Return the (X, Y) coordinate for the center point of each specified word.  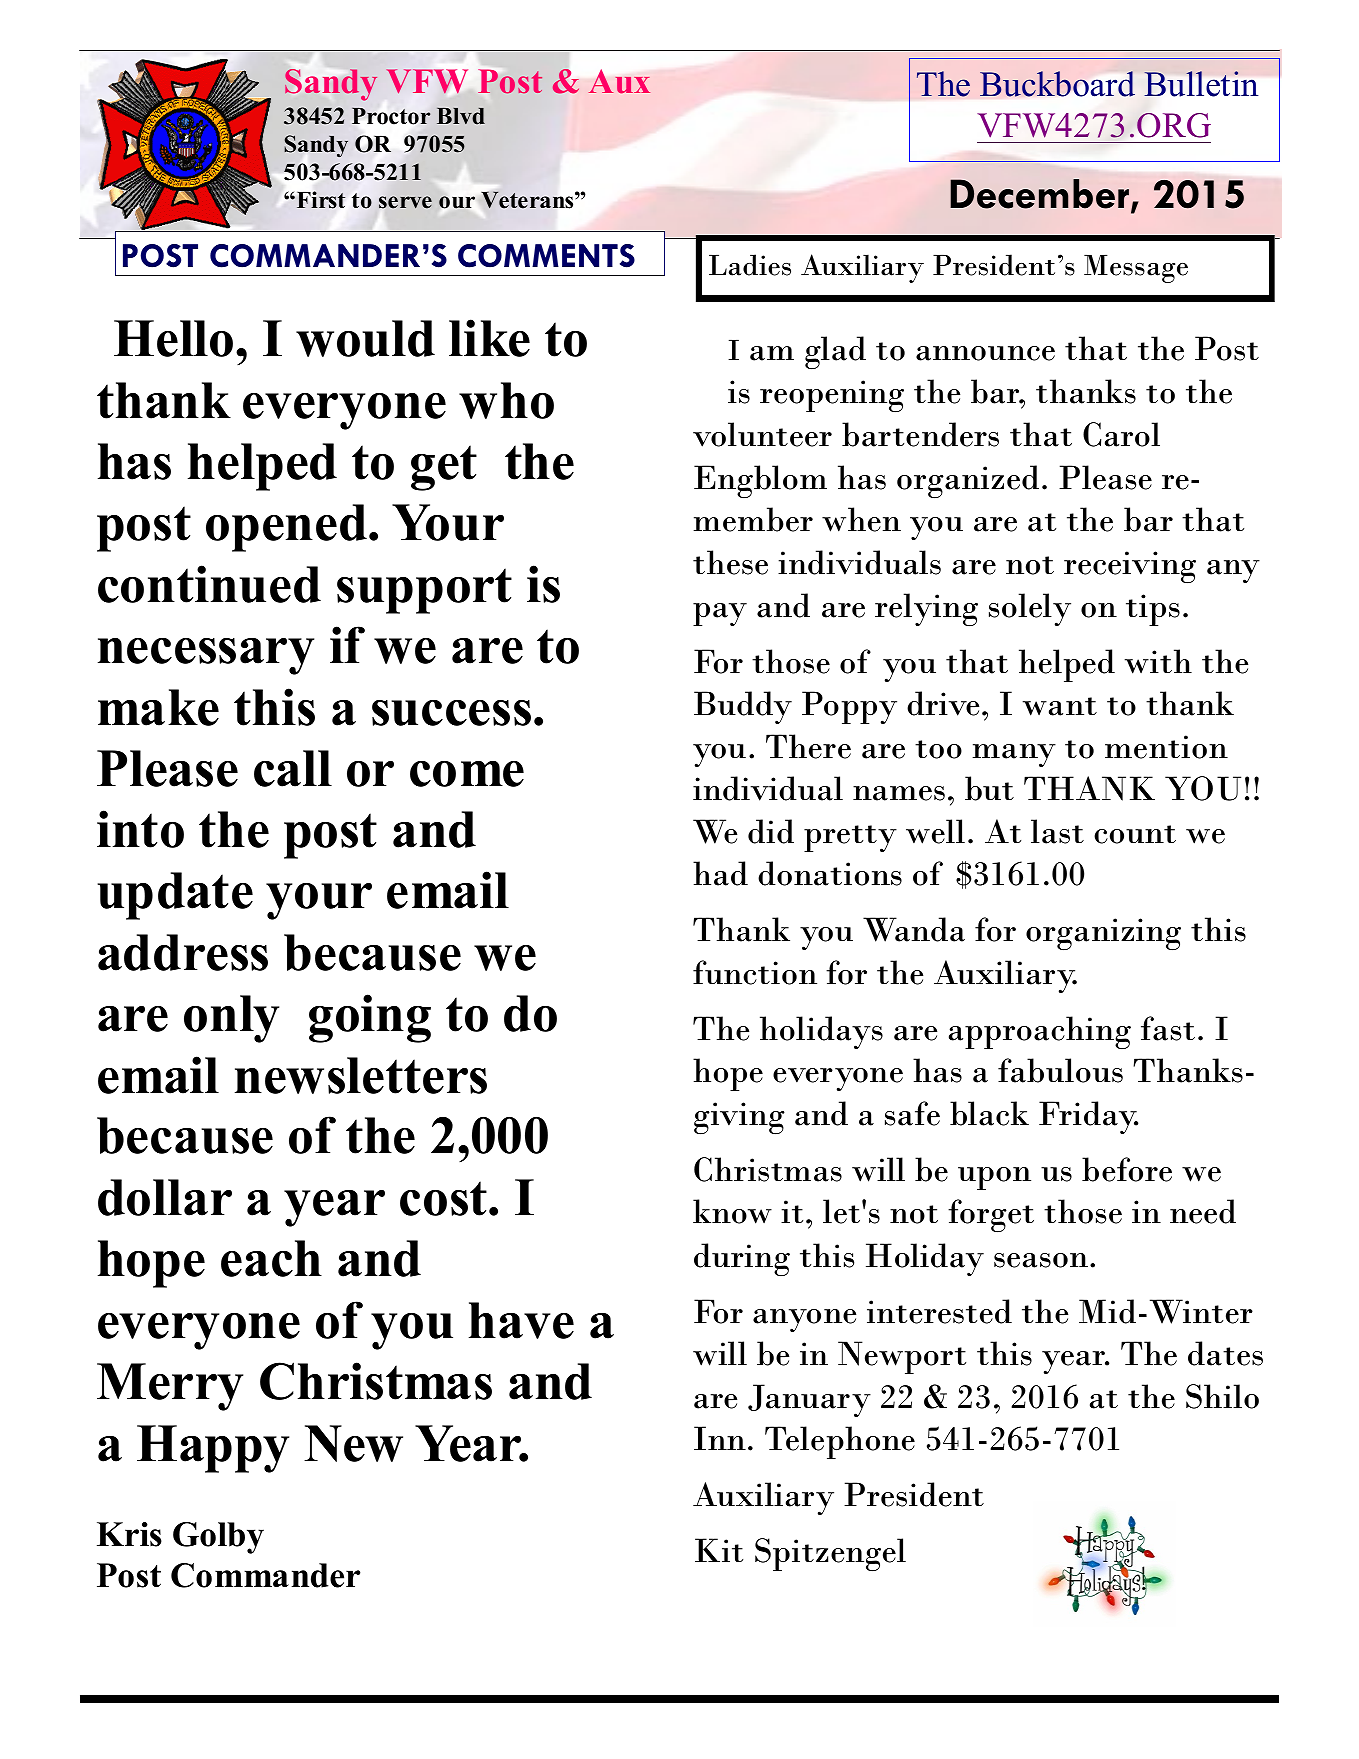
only (231, 1019)
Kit (719, 1550)
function (755, 972)
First (319, 200)
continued (209, 584)
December (1041, 195)
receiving (1130, 567)
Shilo (1222, 1396)
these (730, 562)
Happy (213, 1449)
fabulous (1060, 1070)
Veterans (528, 200)
